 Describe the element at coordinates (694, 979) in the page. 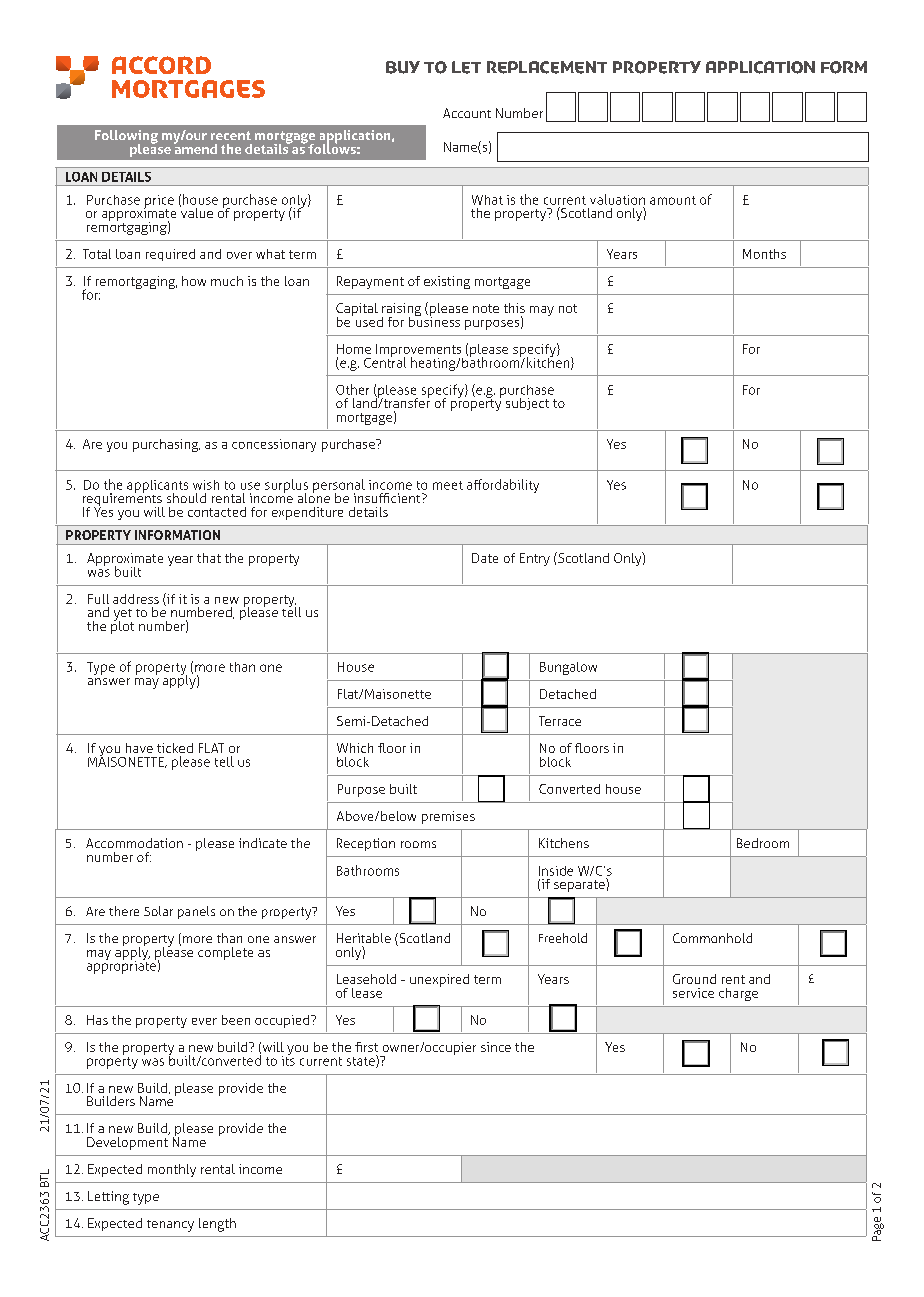

I see `Ground` at that location.
